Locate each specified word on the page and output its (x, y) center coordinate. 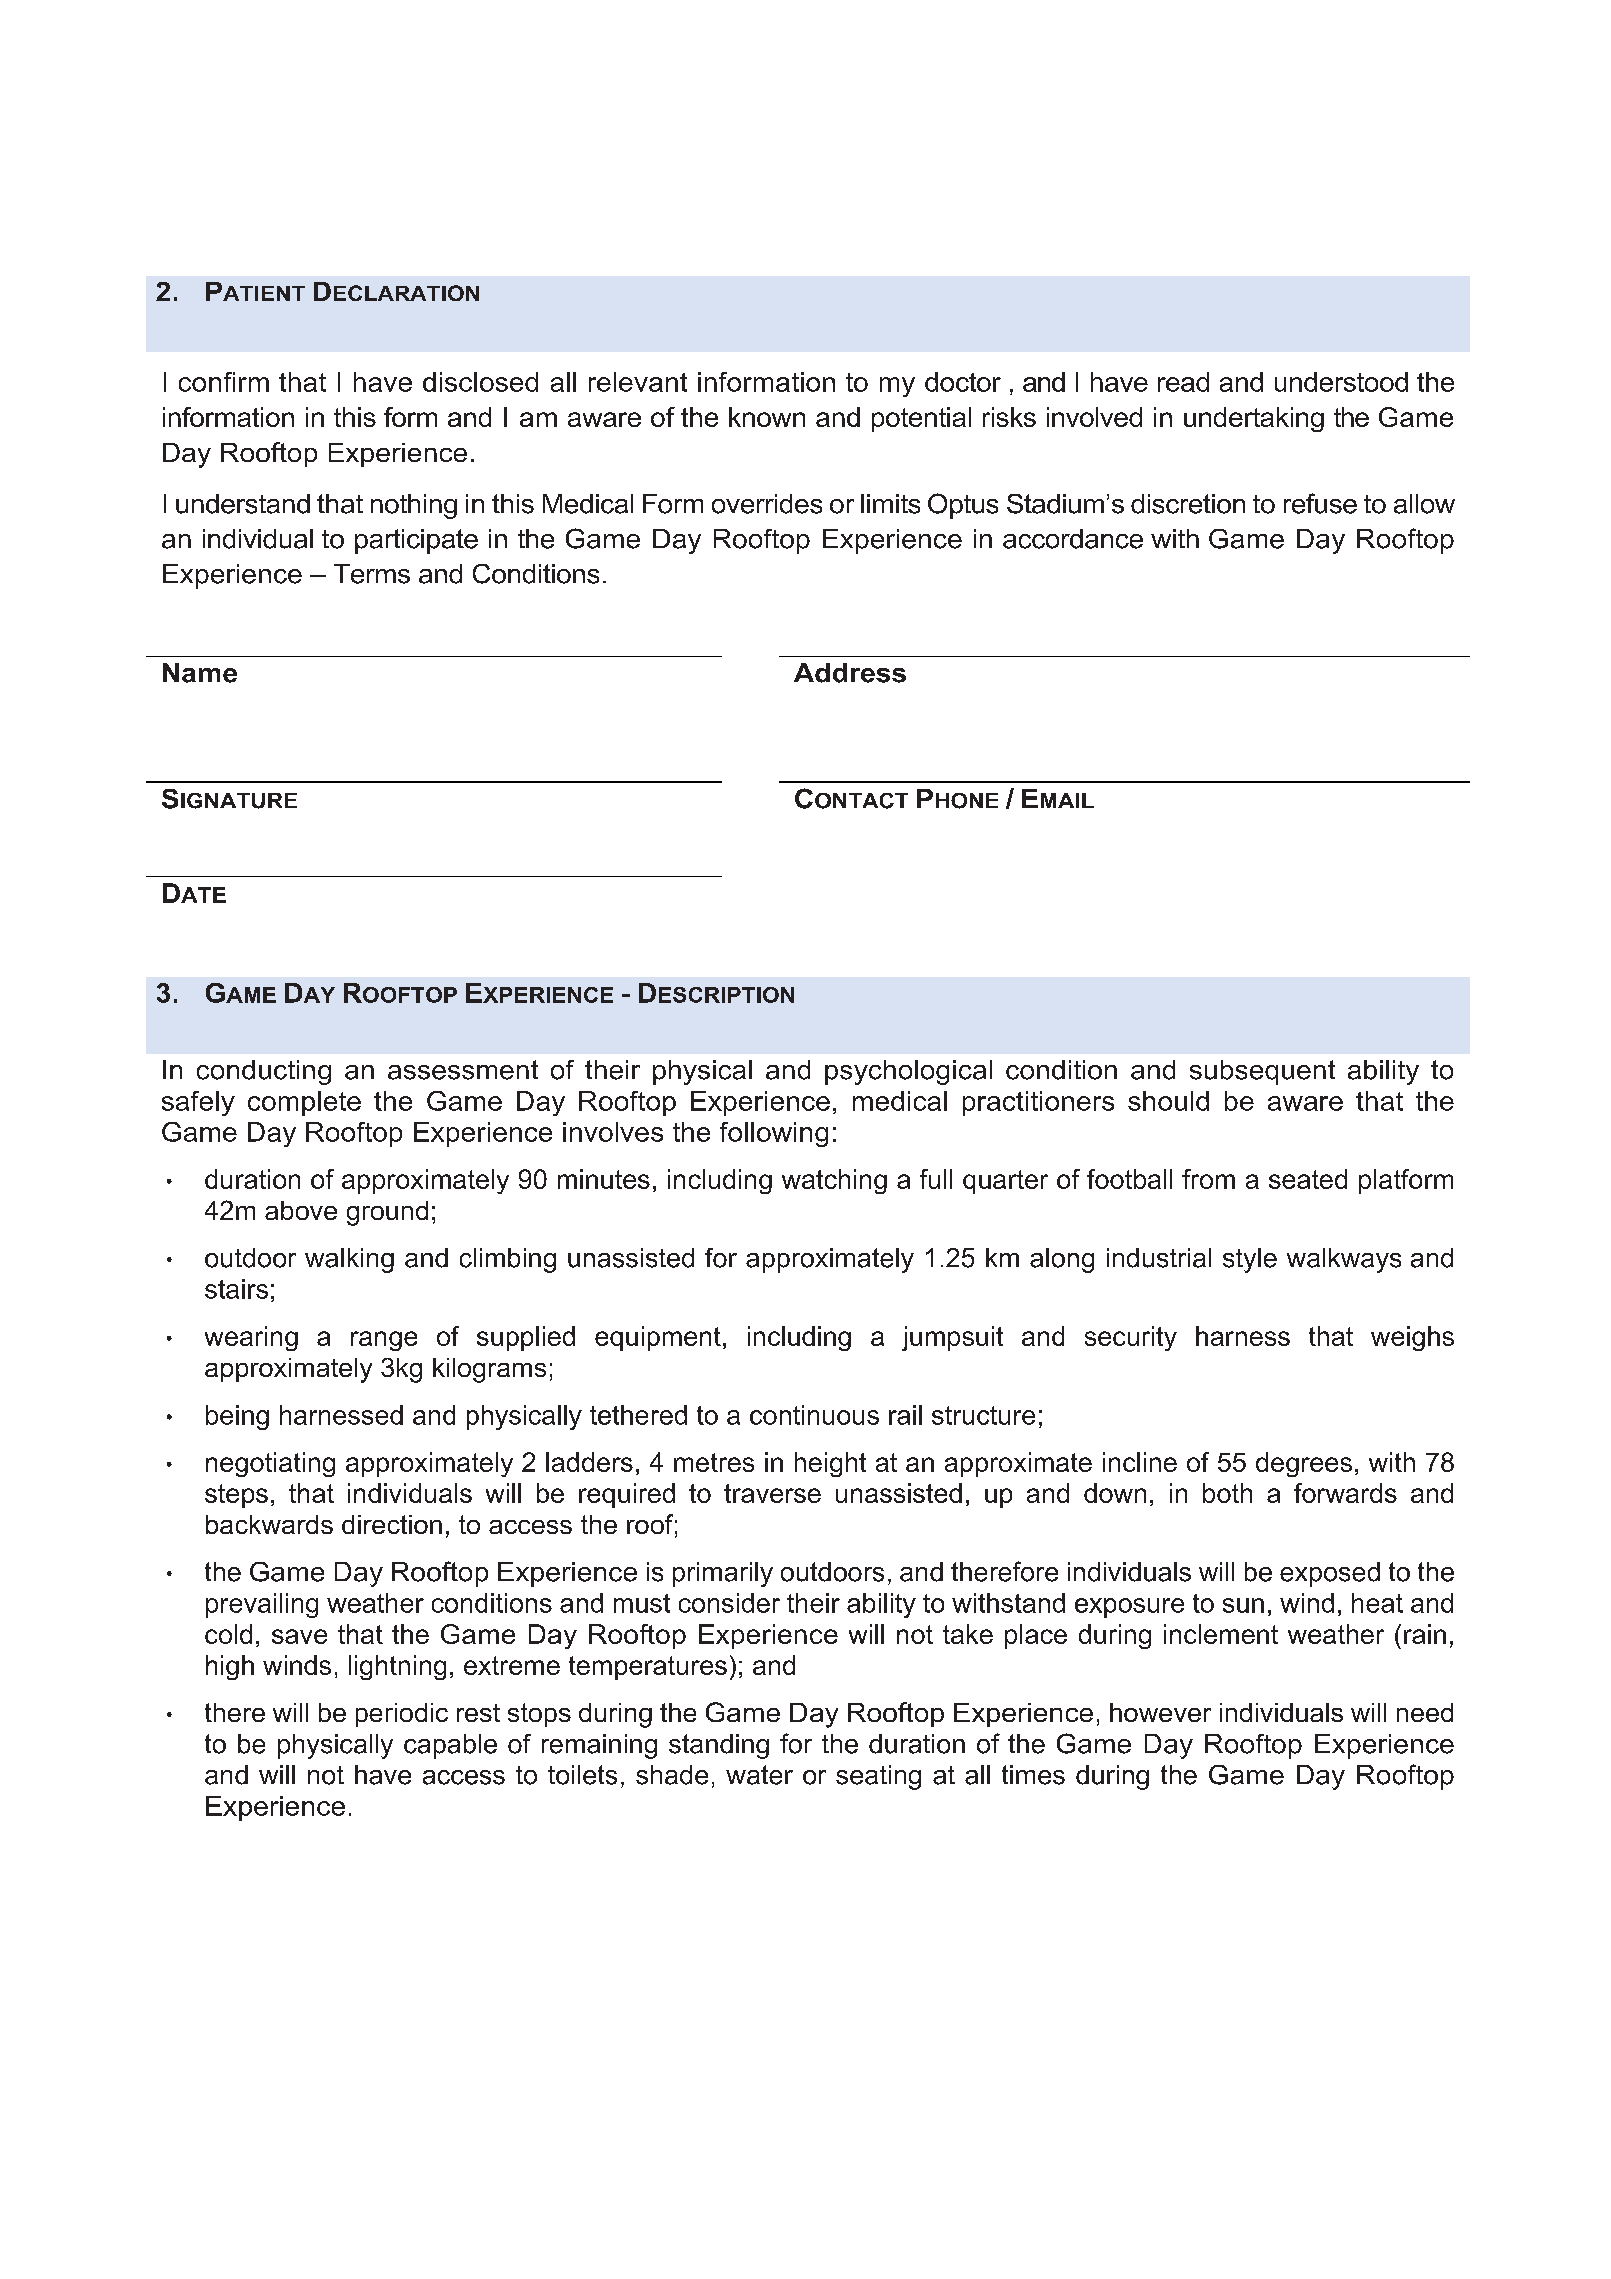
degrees (1304, 1464)
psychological (908, 1072)
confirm (224, 382)
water (759, 1775)
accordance (1073, 539)
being (237, 1417)
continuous (814, 1415)
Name (200, 673)
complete (304, 1103)
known (767, 417)
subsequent (1262, 1072)
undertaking (1254, 419)
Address (850, 673)
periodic (402, 1715)
